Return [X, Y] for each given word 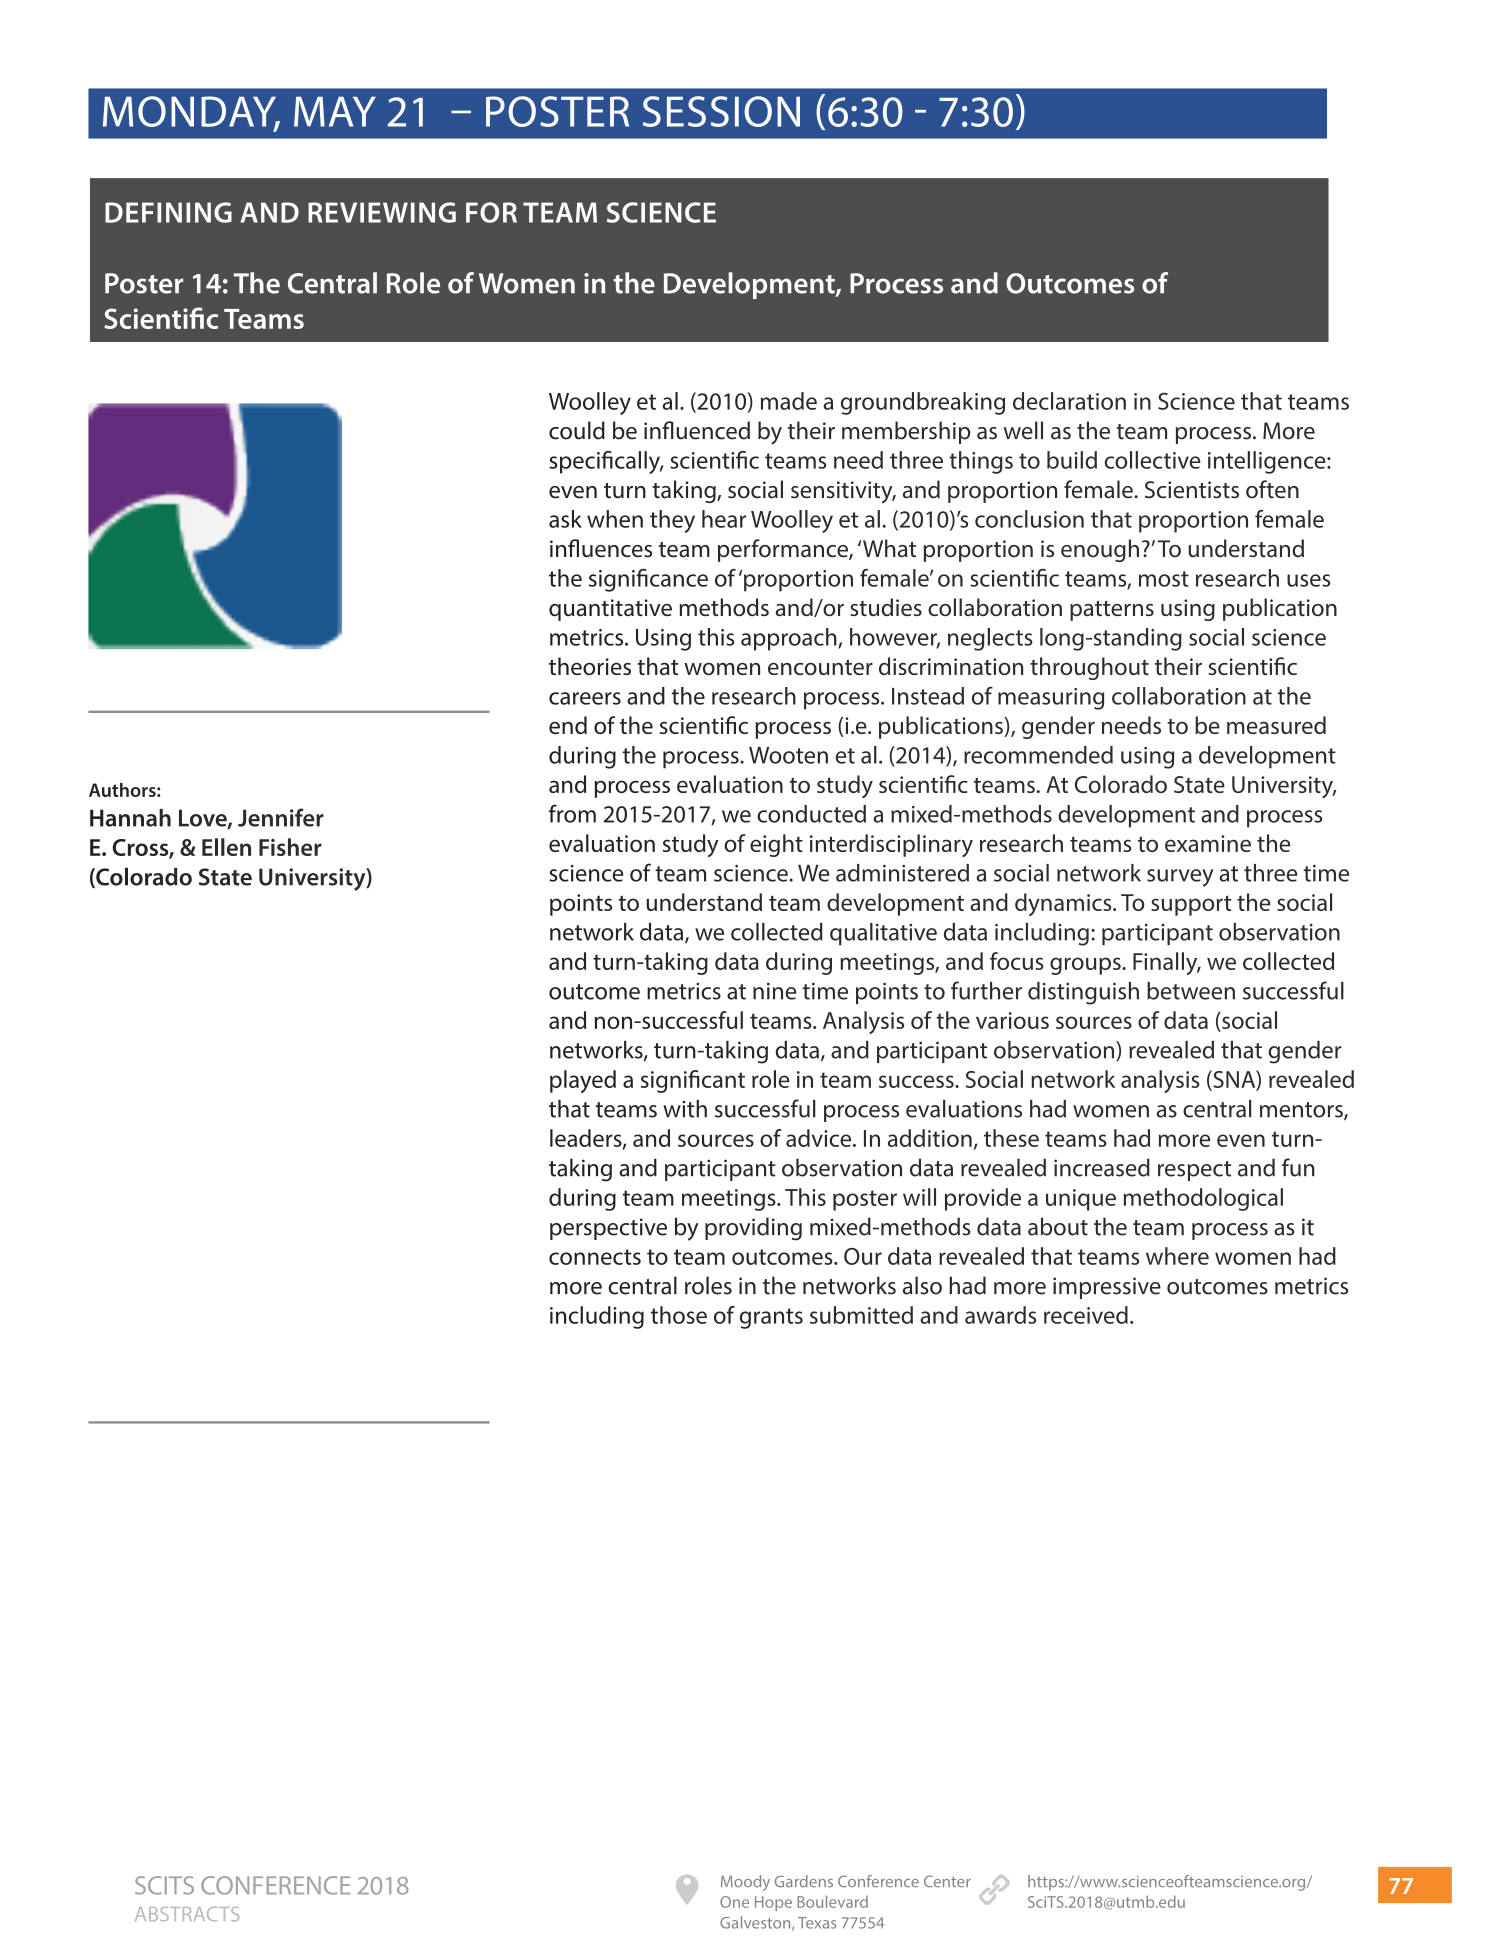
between [1191, 991]
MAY [335, 111]
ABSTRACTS [187, 1914]
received [1086, 1315]
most [1164, 579]
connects [595, 1257]
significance [648, 580]
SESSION [721, 111]
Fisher [290, 847]
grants [771, 1318]
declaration [1069, 401]
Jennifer [281, 817]
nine [774, 991]
